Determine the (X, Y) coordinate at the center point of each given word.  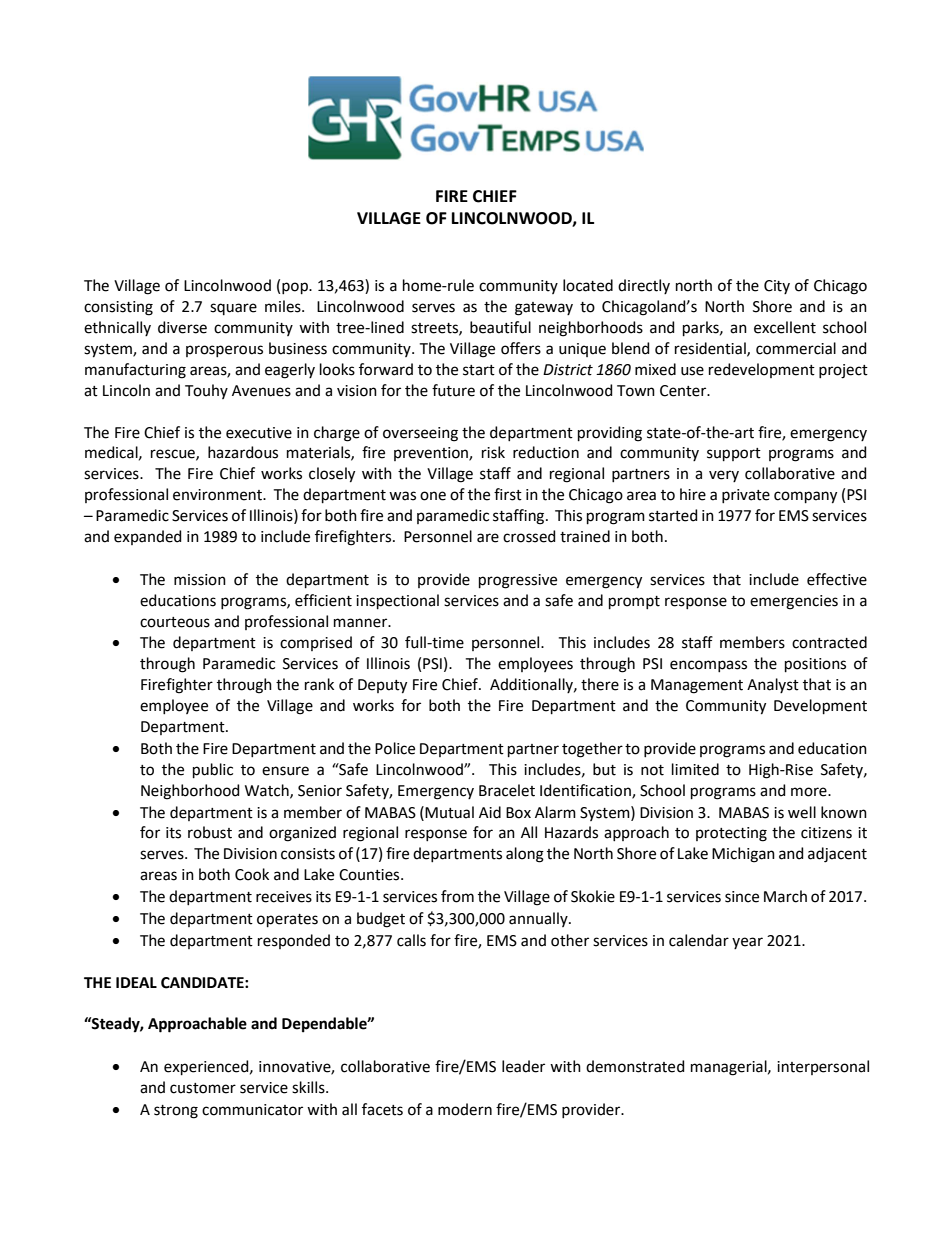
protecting (731, 834)
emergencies (794, 602)
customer (203, 1088)
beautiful (500, 327)
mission (200, 580)
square (233, 309)
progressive (518, 581)
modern (465, 1109)
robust (210, 832)
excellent (785, 327)
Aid (490, 812)
